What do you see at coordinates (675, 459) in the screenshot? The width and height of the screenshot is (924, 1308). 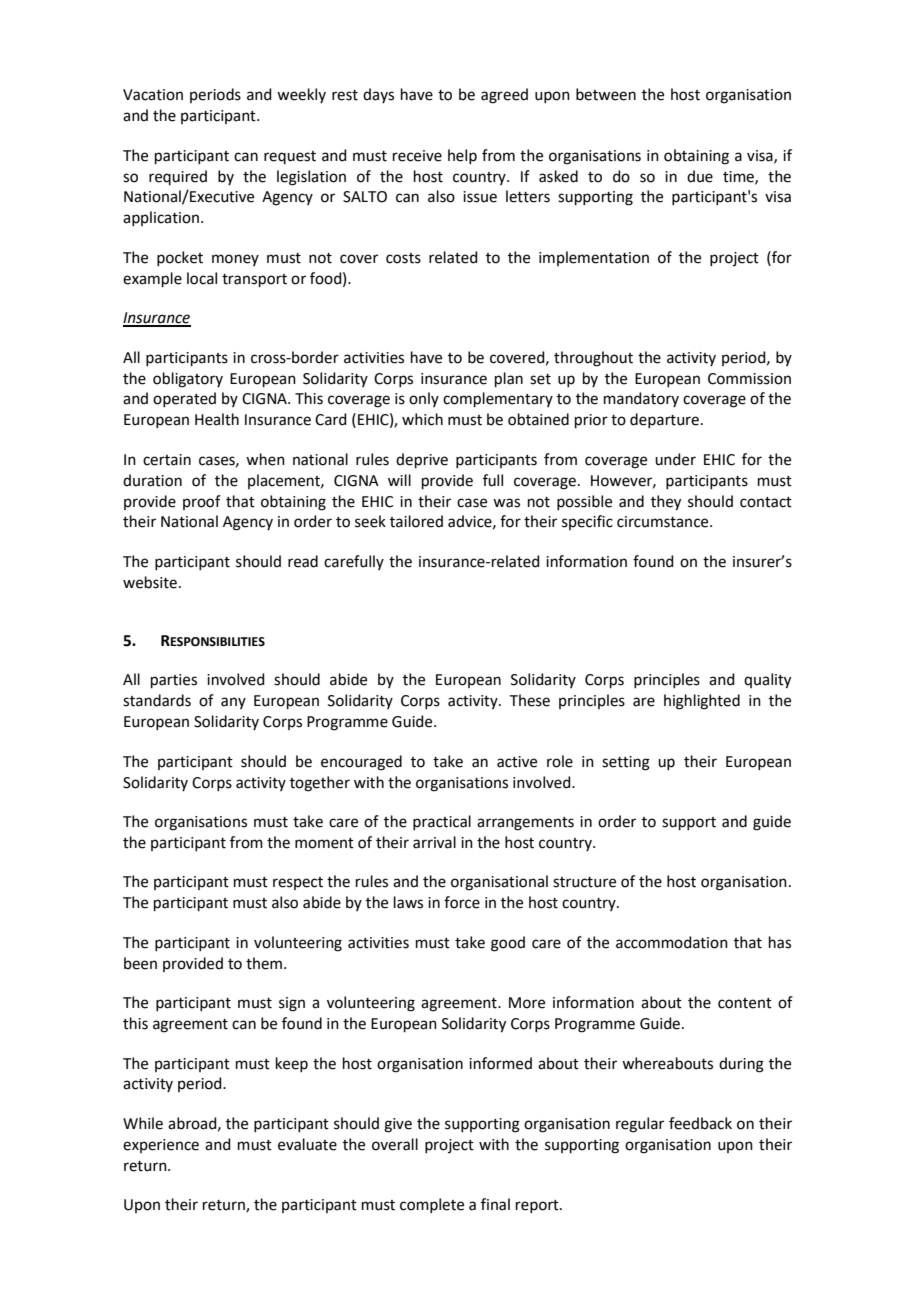 I see `under` at bounding box center [675, 459].
